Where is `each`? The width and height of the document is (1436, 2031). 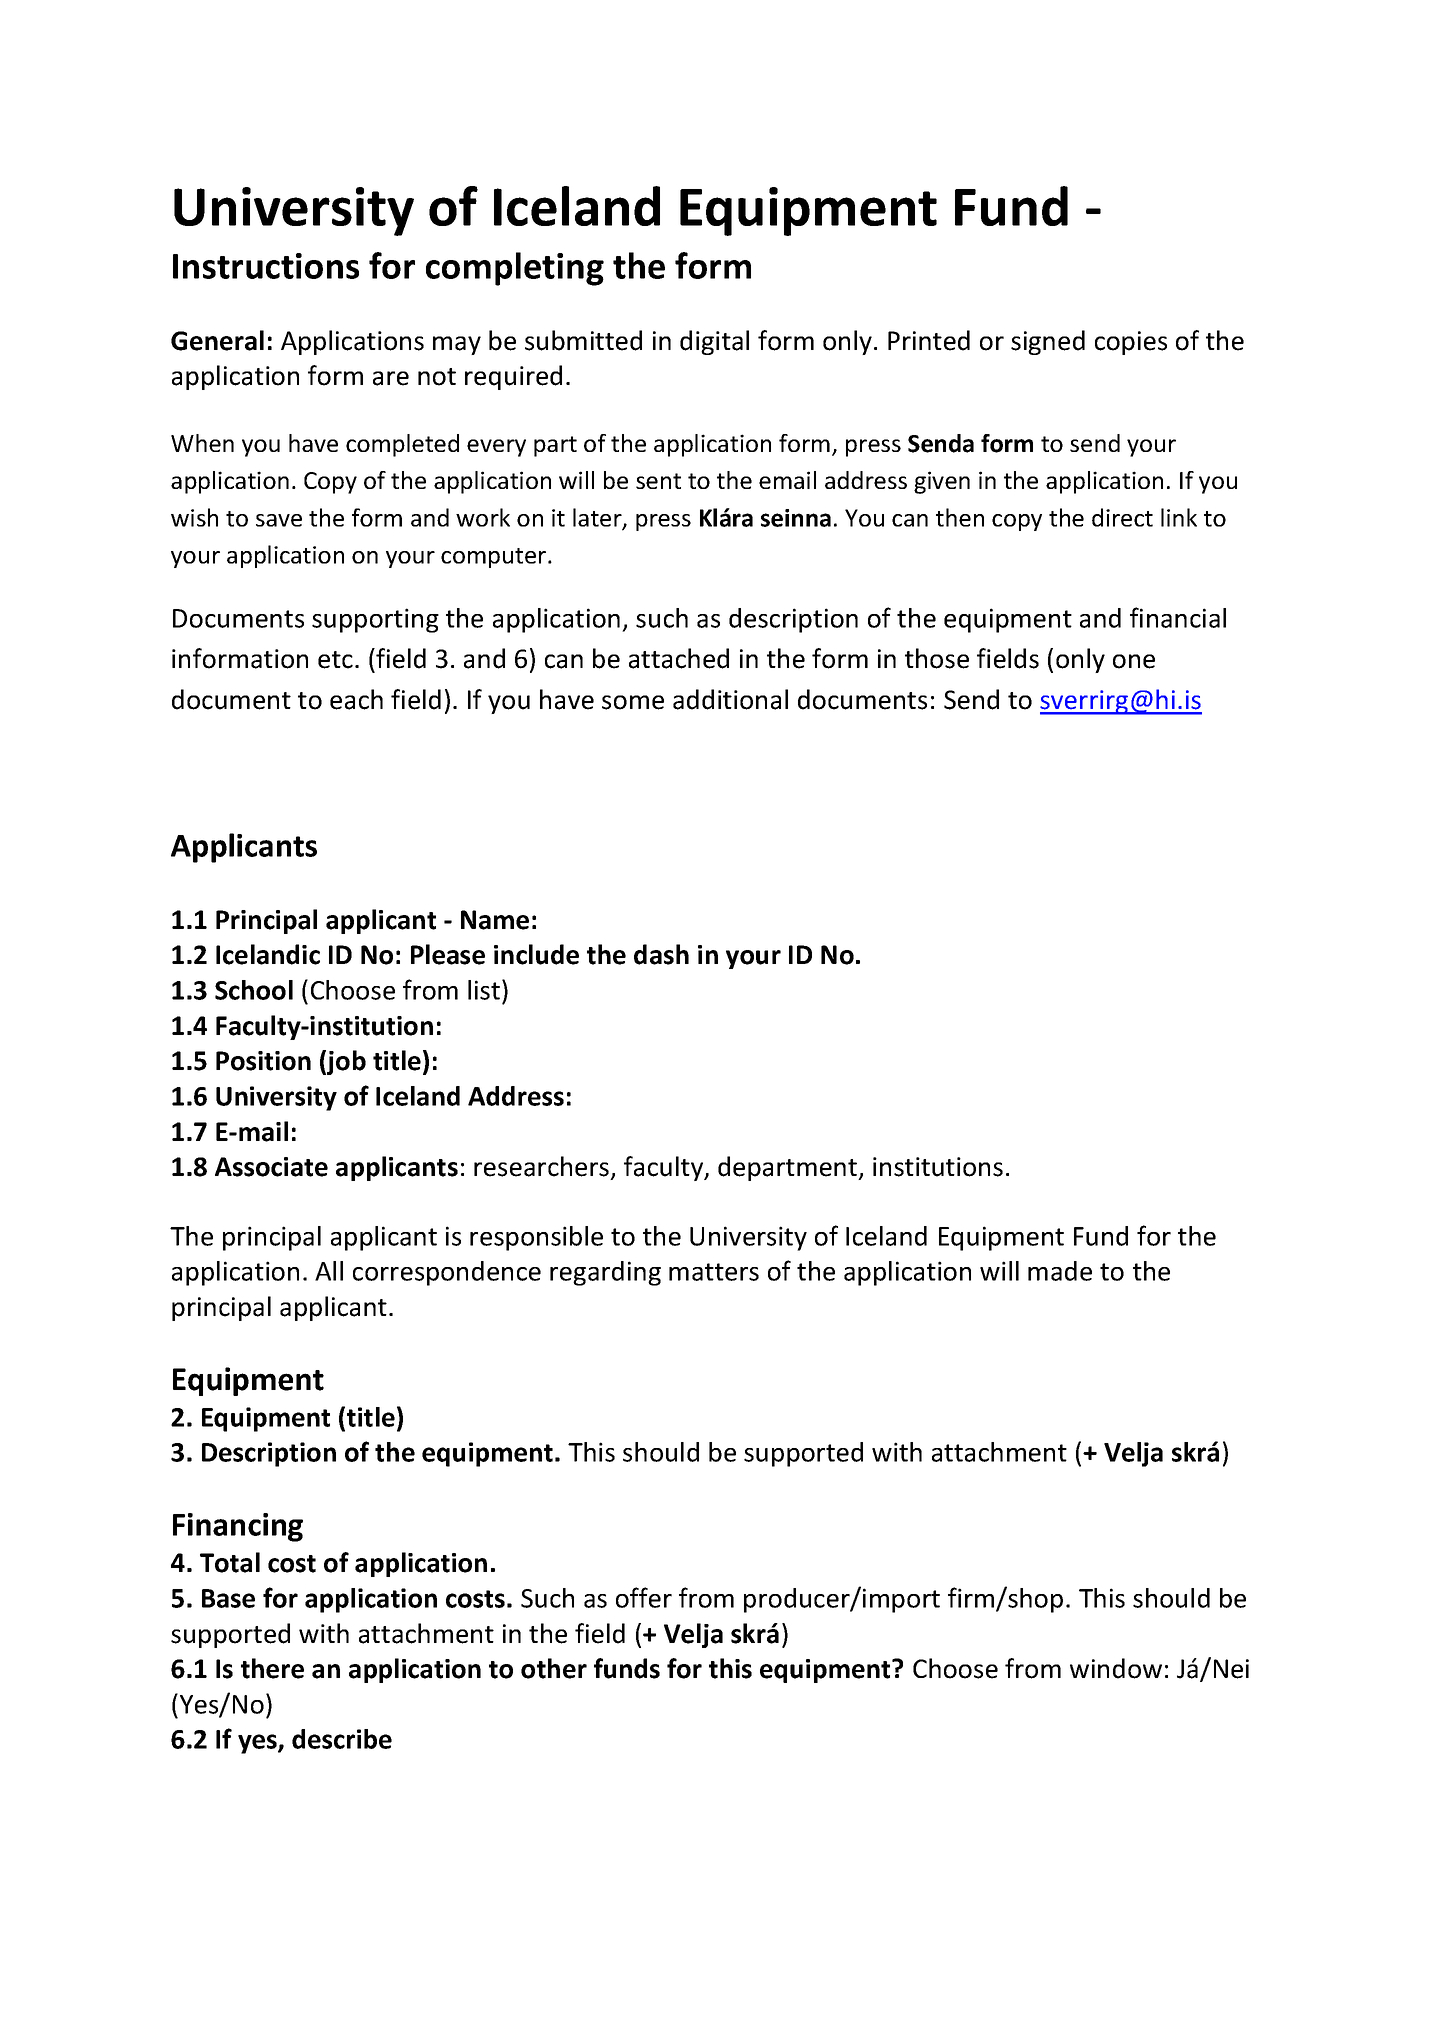 each is located at coordinates (356, 699).
